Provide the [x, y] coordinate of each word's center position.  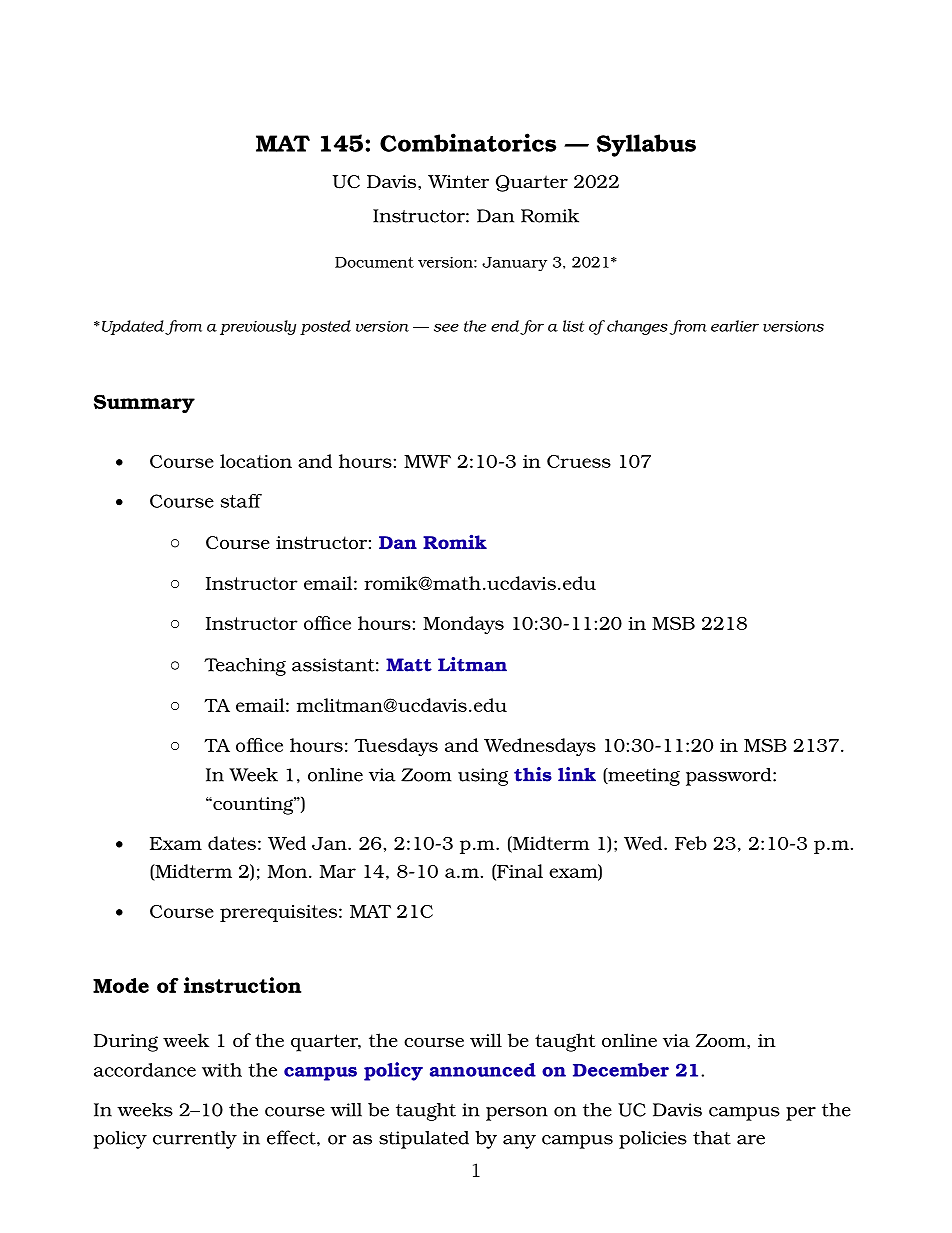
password [730, 777]
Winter [458, 181]
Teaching [245, 667]
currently [195, 1140]
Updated [133, 327]
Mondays [463, 625]
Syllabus [646, 145]
